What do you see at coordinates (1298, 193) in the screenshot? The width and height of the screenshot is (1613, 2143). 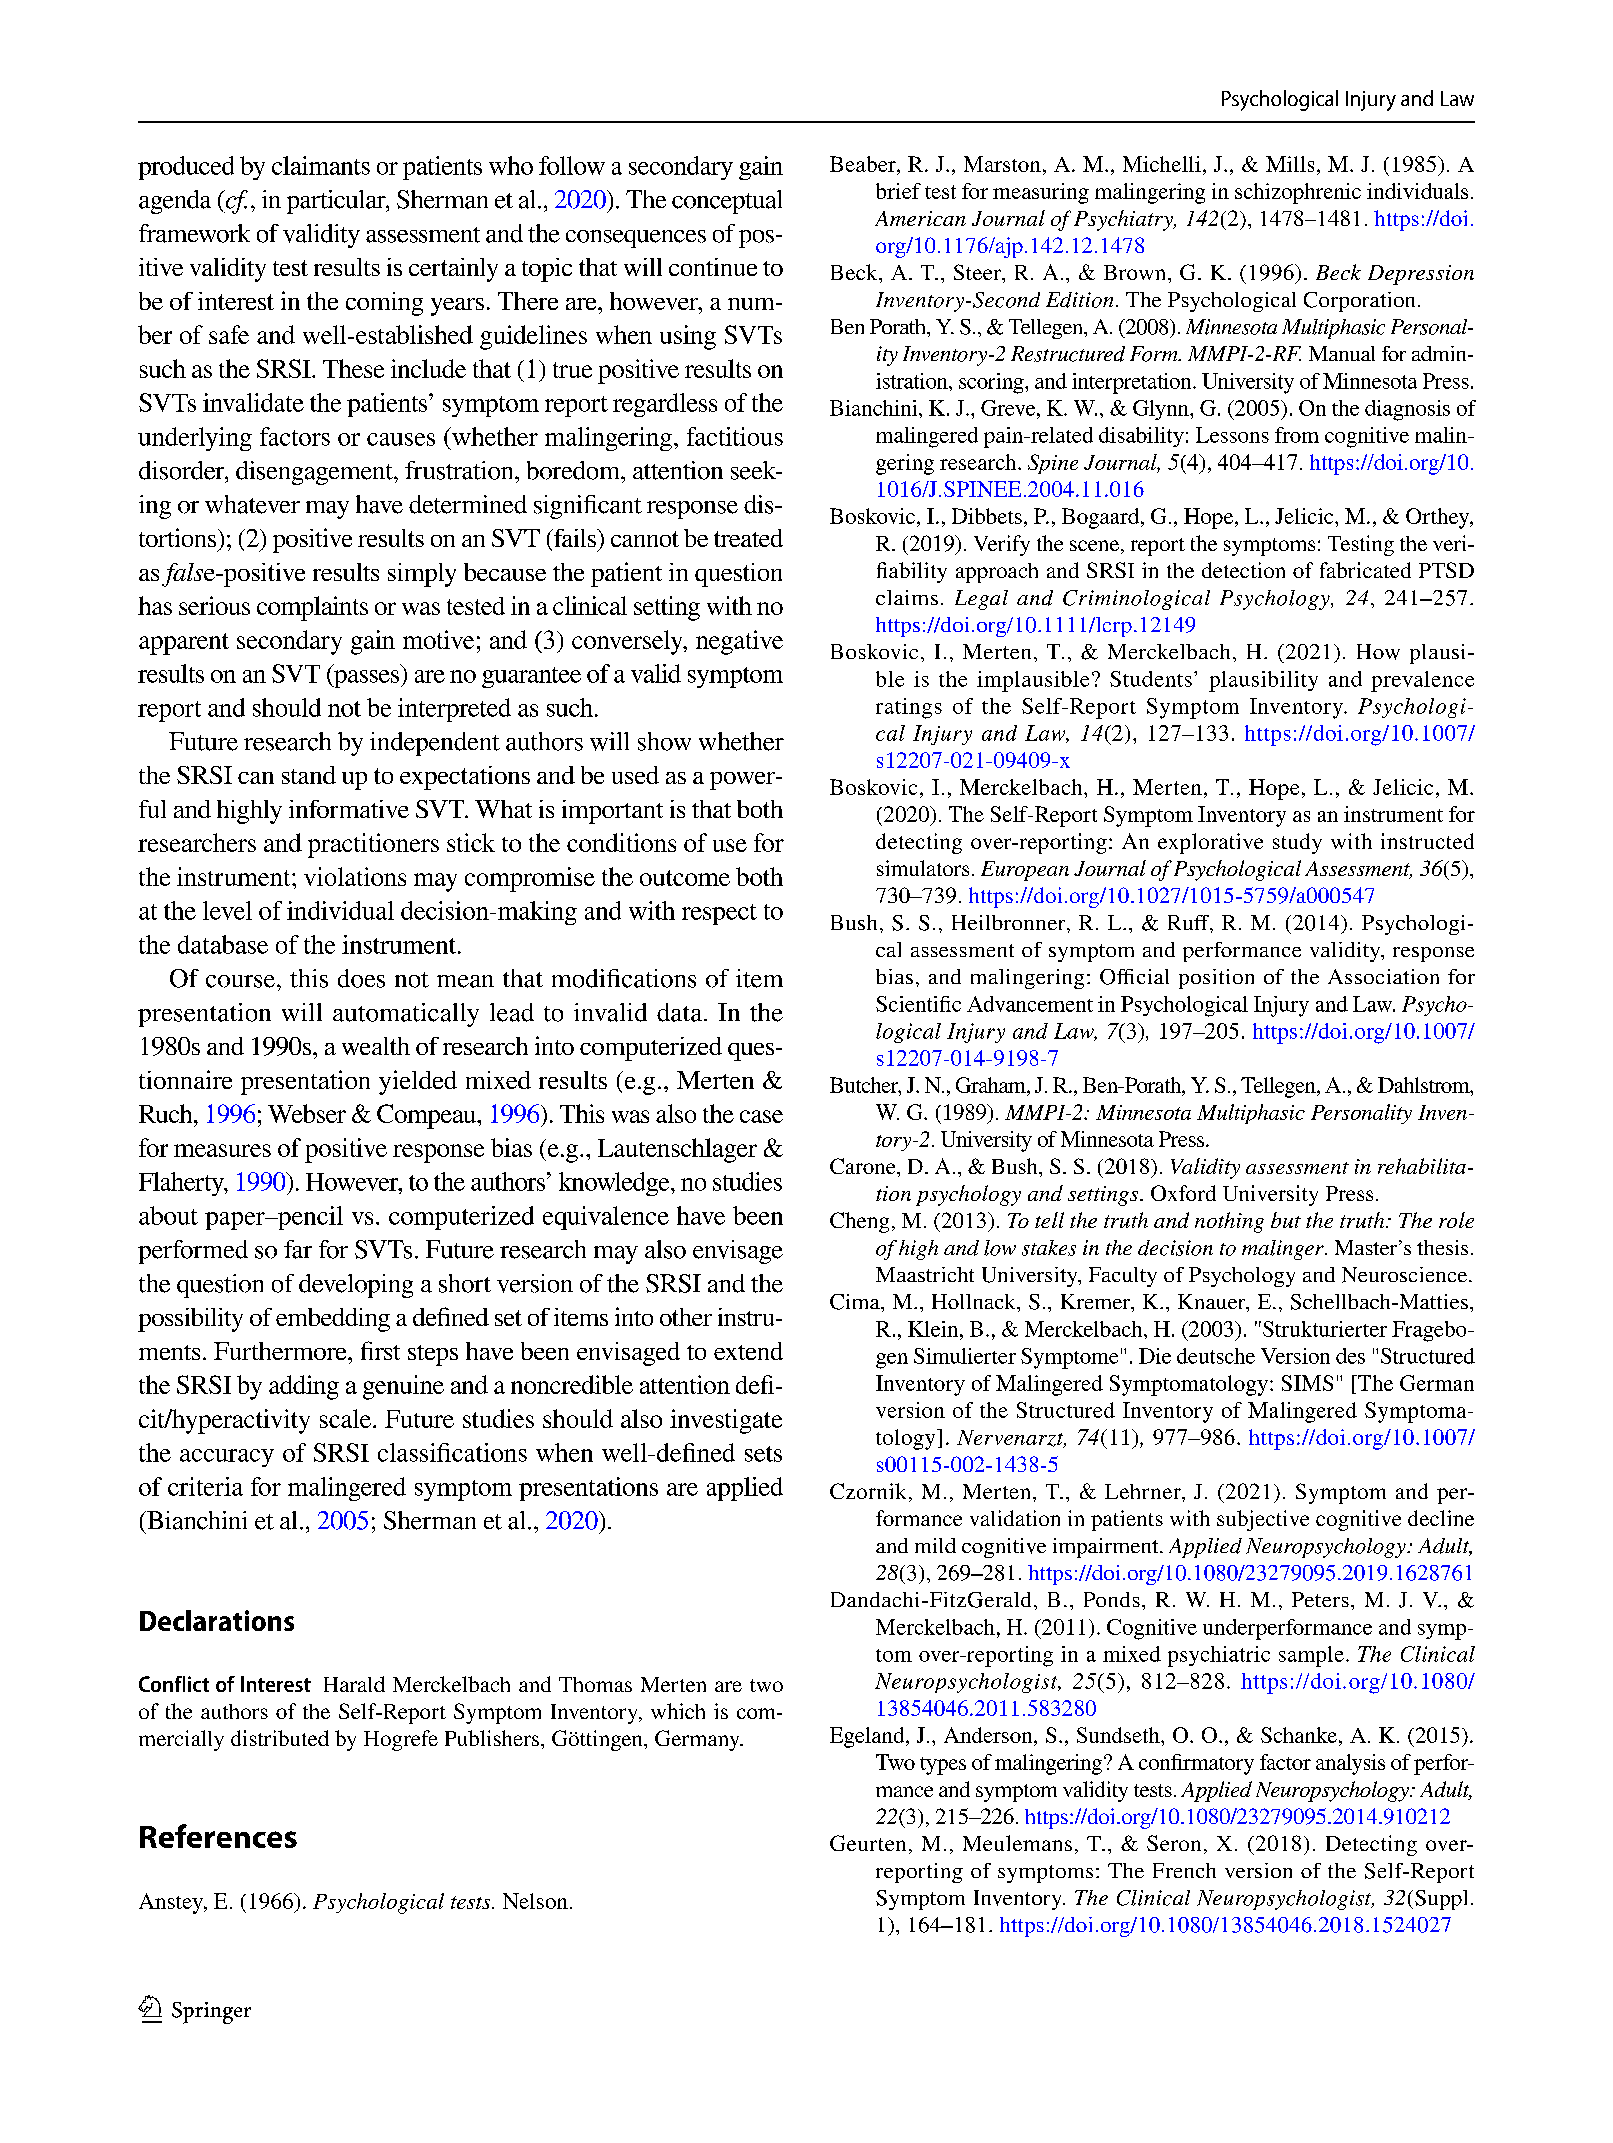 I see `schizophrenic` at bounding box center [1298, 193].
